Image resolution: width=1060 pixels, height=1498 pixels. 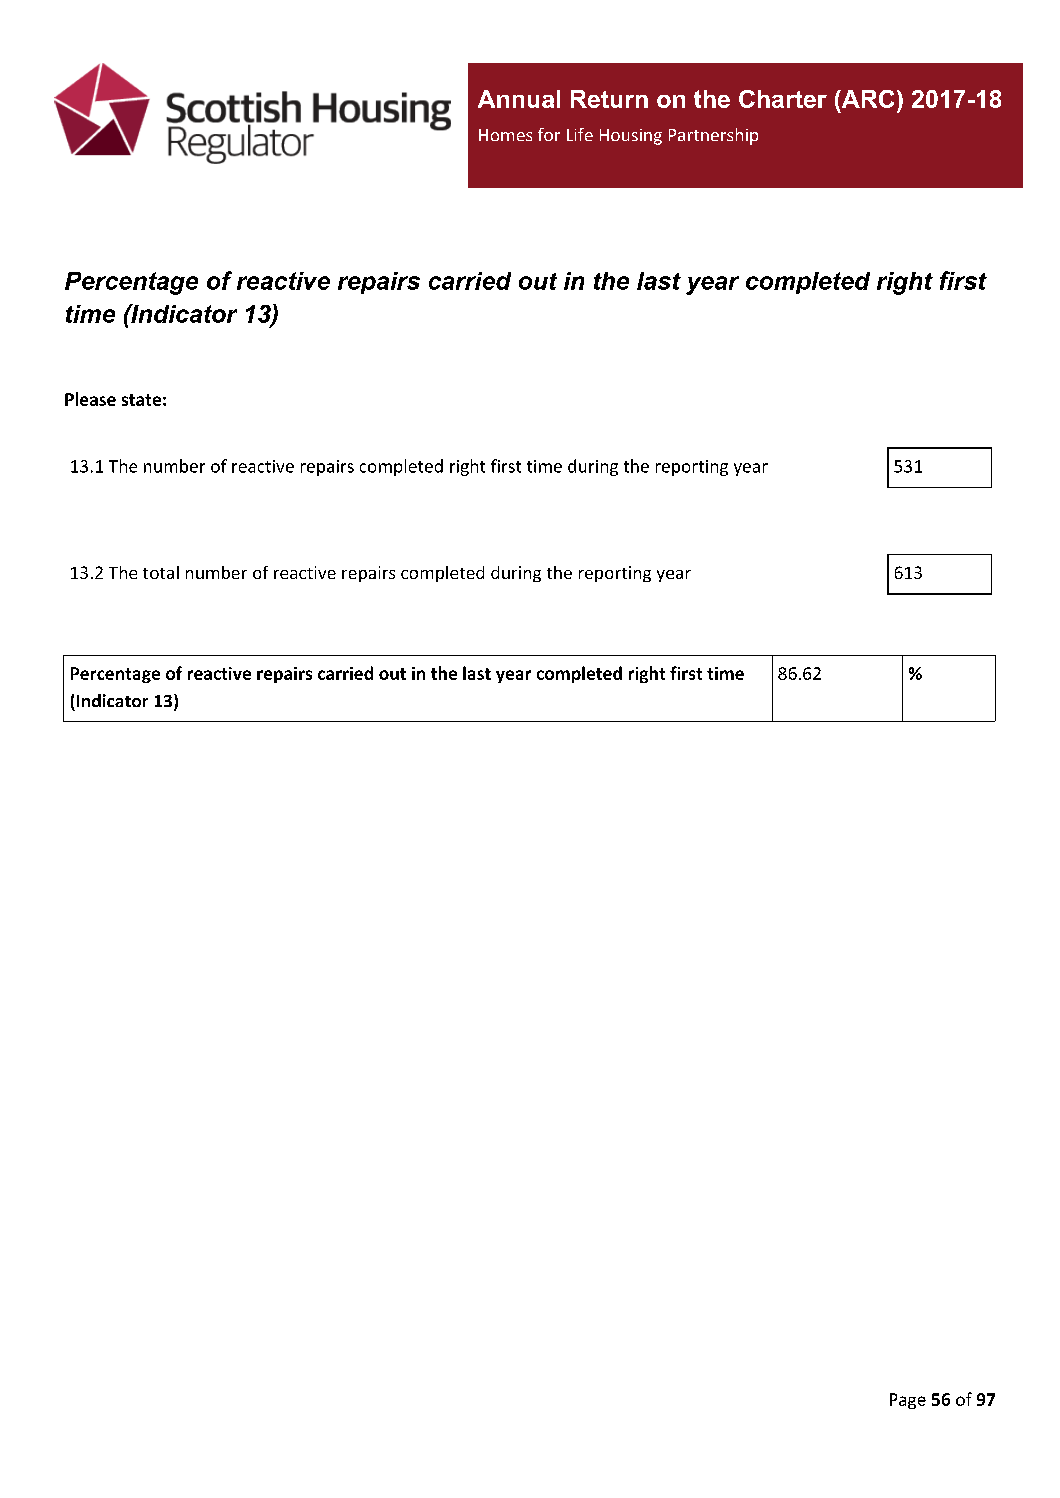 I want to click on Page, so click(x=908, y=1401).
